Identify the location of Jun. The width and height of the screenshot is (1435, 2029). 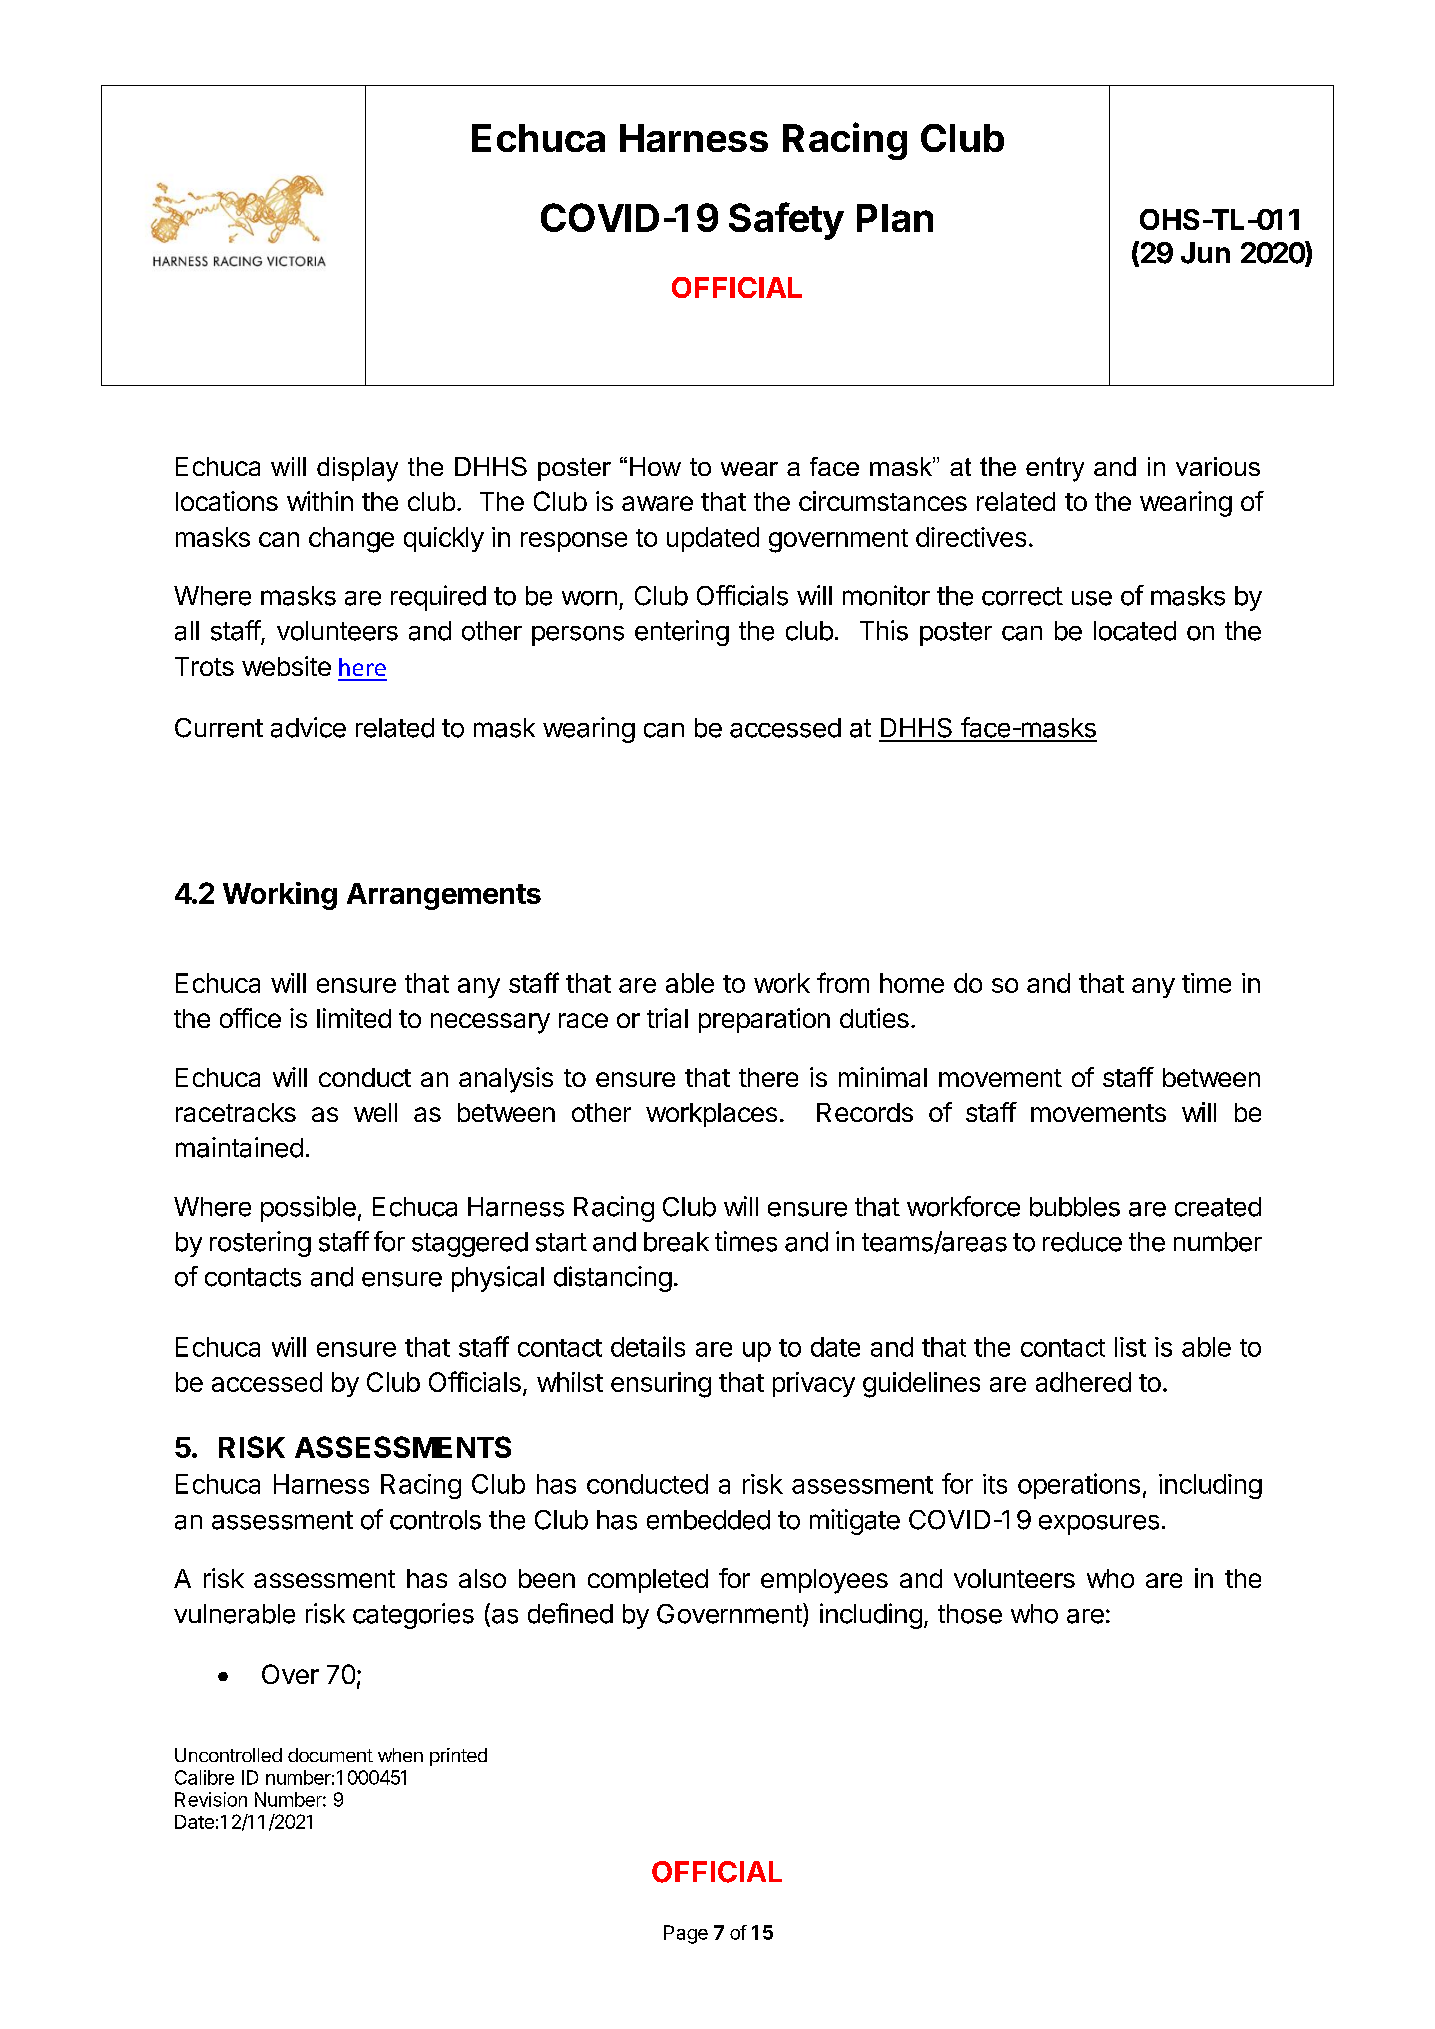
(1205, 253).
